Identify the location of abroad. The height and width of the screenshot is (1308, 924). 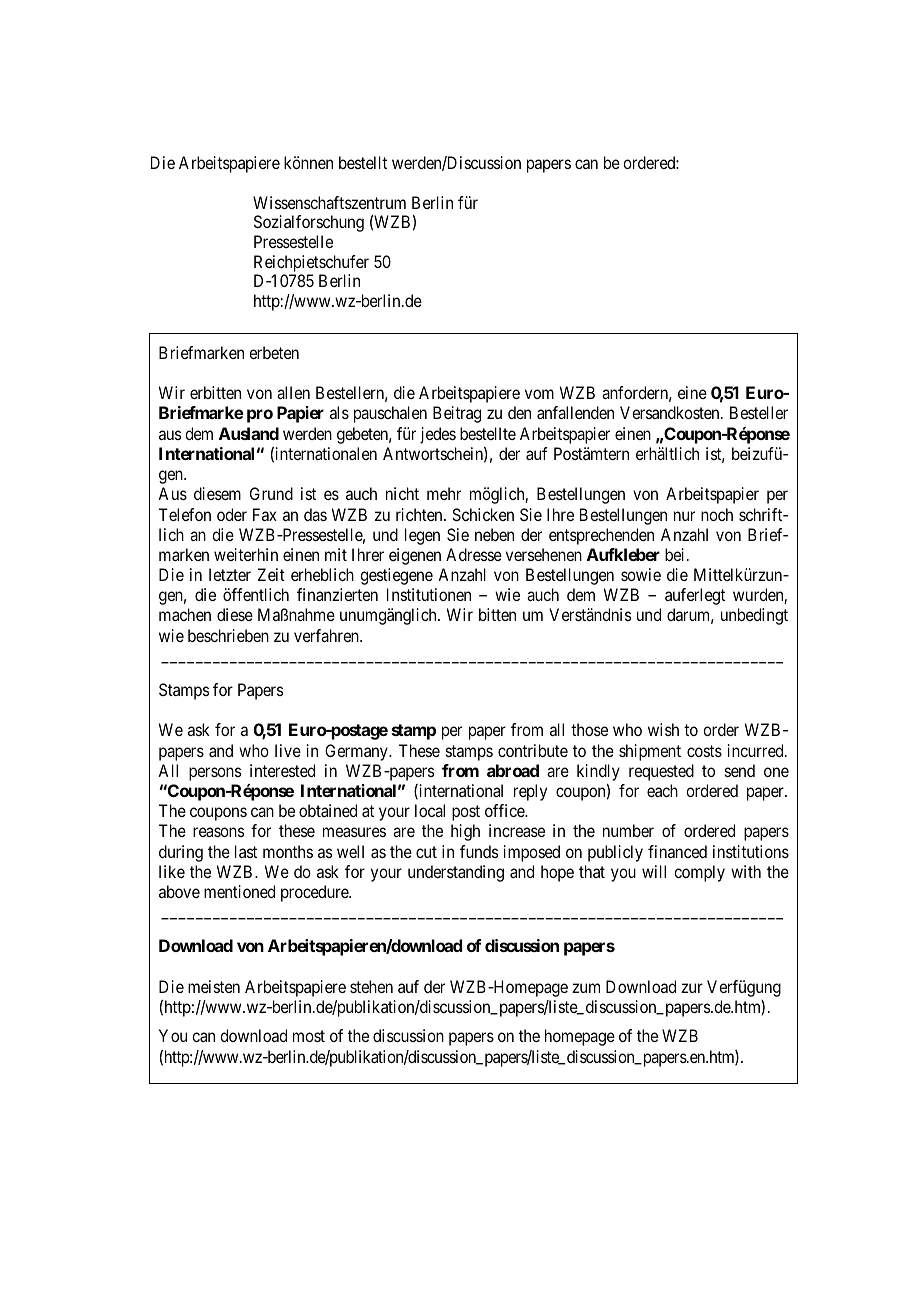
(513, 770).
